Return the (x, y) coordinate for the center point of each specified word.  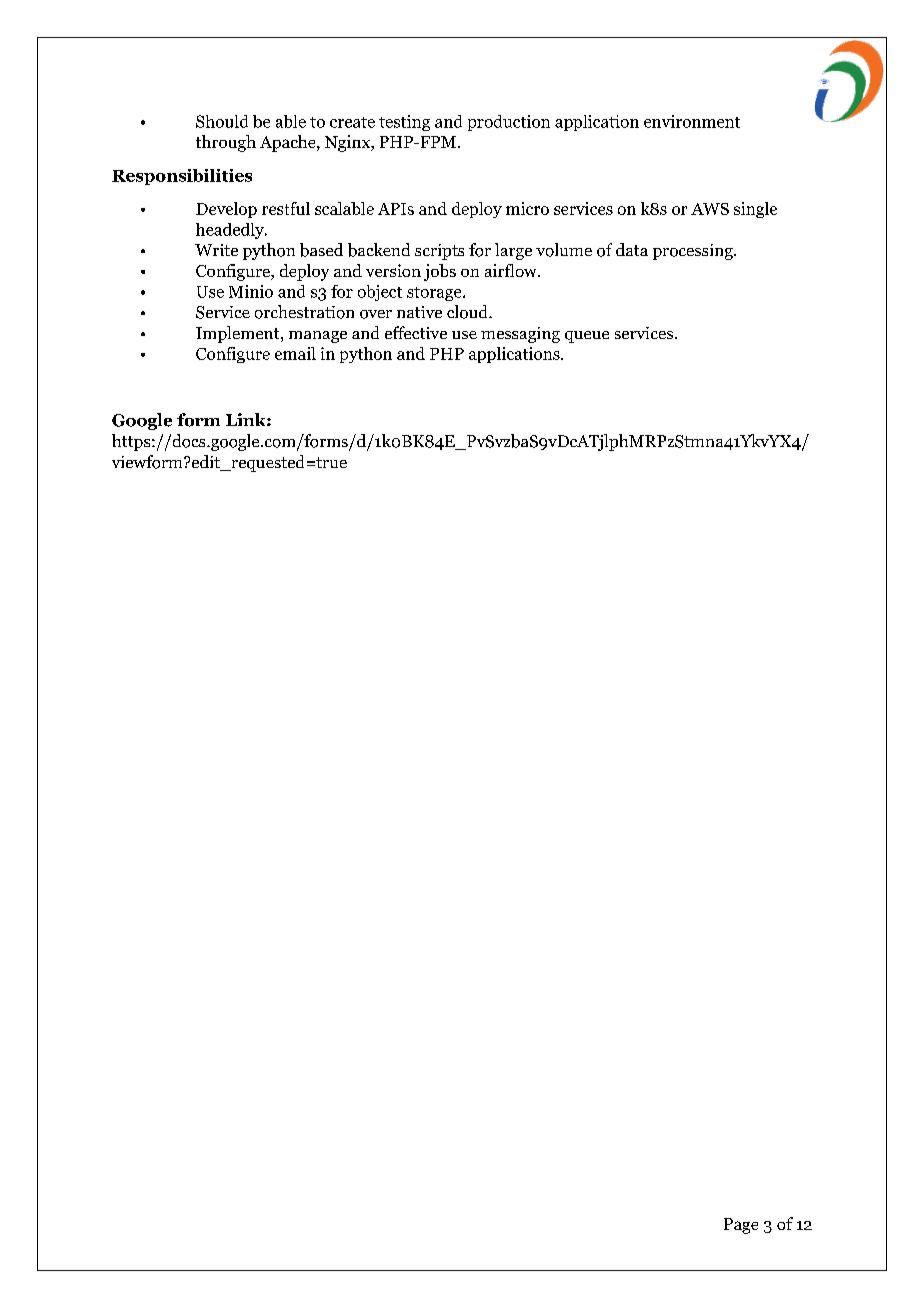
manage (318, 337)
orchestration (304, 312)
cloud (468, 312)
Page (741, 1226)
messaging (520, 335)
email (295, 353)
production (509, 123)
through (226, 143)
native (419, 312)
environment (692, 121)
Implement (239, 334)
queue (587, 337)
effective (416, 332)
